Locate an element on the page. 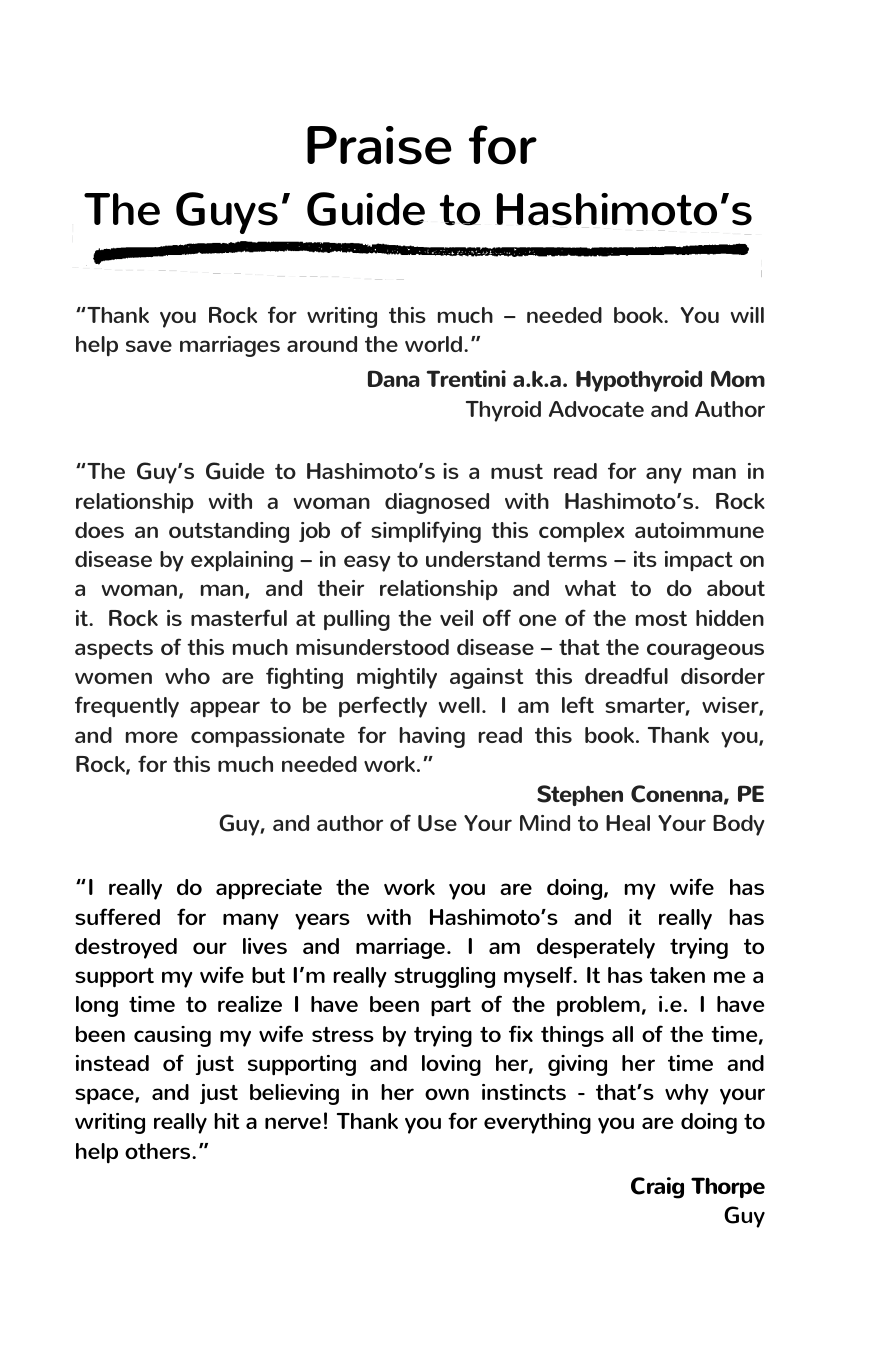  Craig is located at coordinates (657, 1188).
